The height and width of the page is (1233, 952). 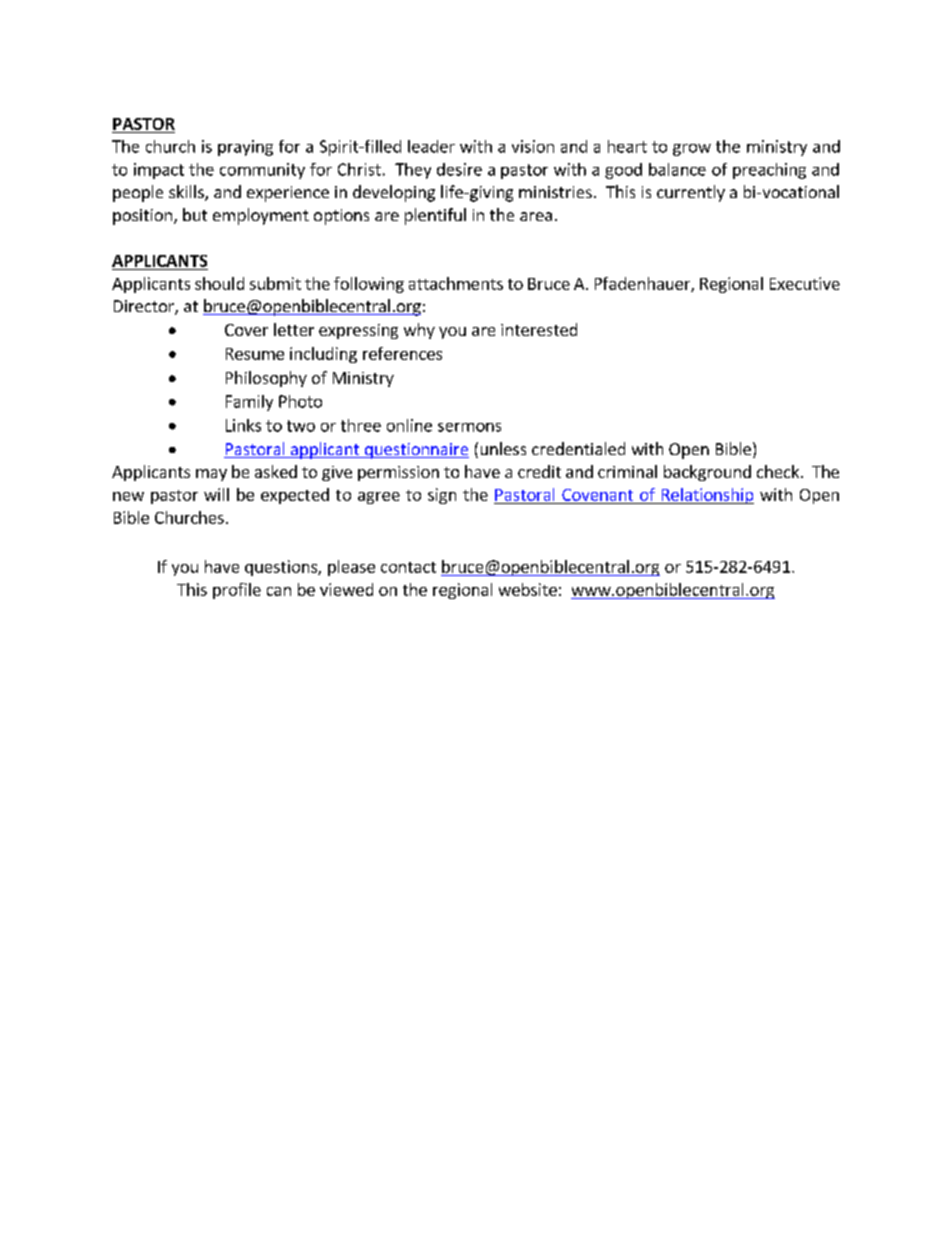 What do you see at coordinates (805, 283) in the page?
I see `Executive` at bounding box center [805, 283].
